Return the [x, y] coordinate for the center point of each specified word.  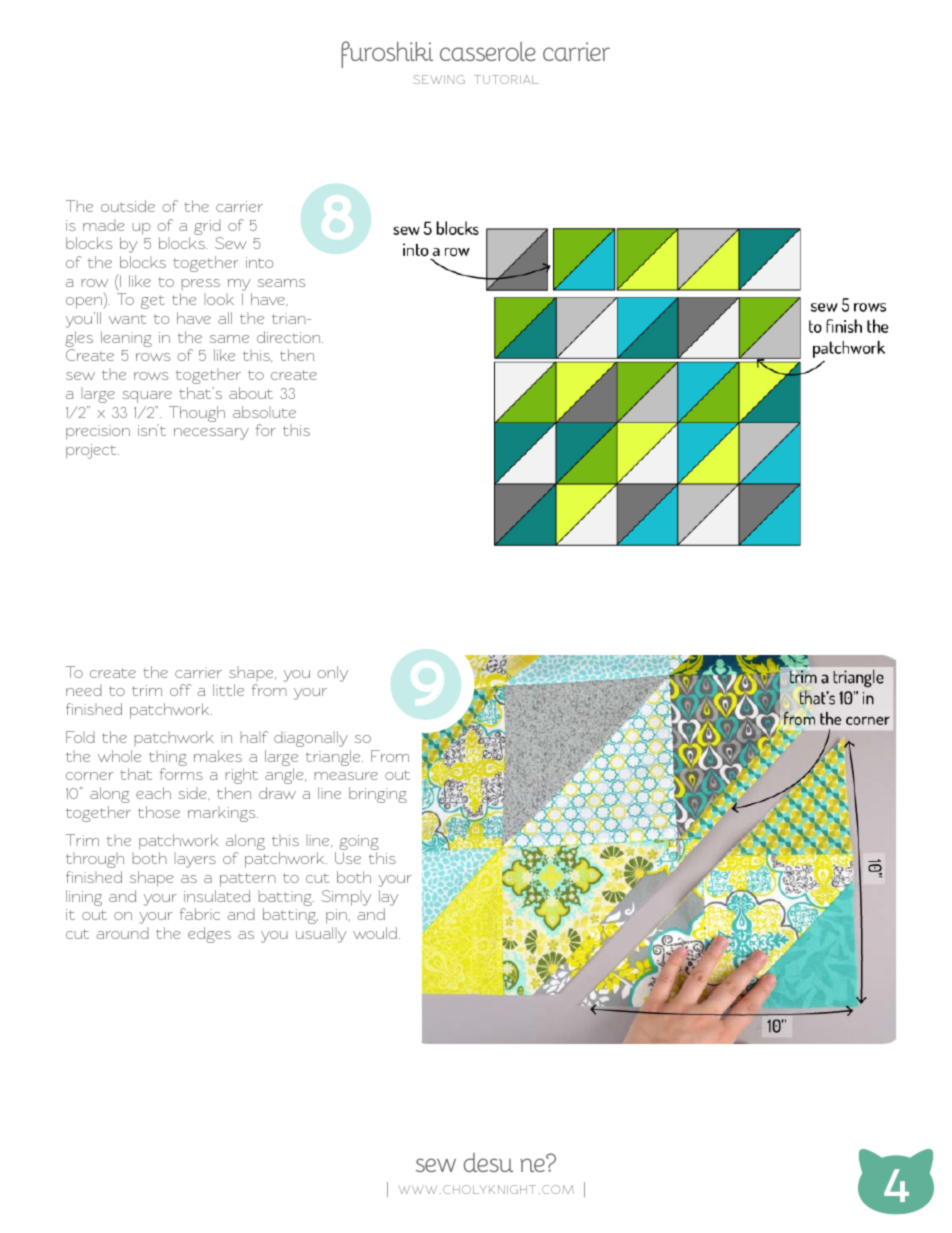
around [122, 933]
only [332, 674]
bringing [378, 795]
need [84, 690]
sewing [439, 79]
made [104, 225]
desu [488, 1162]
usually [321, 935]
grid [207, 227]
